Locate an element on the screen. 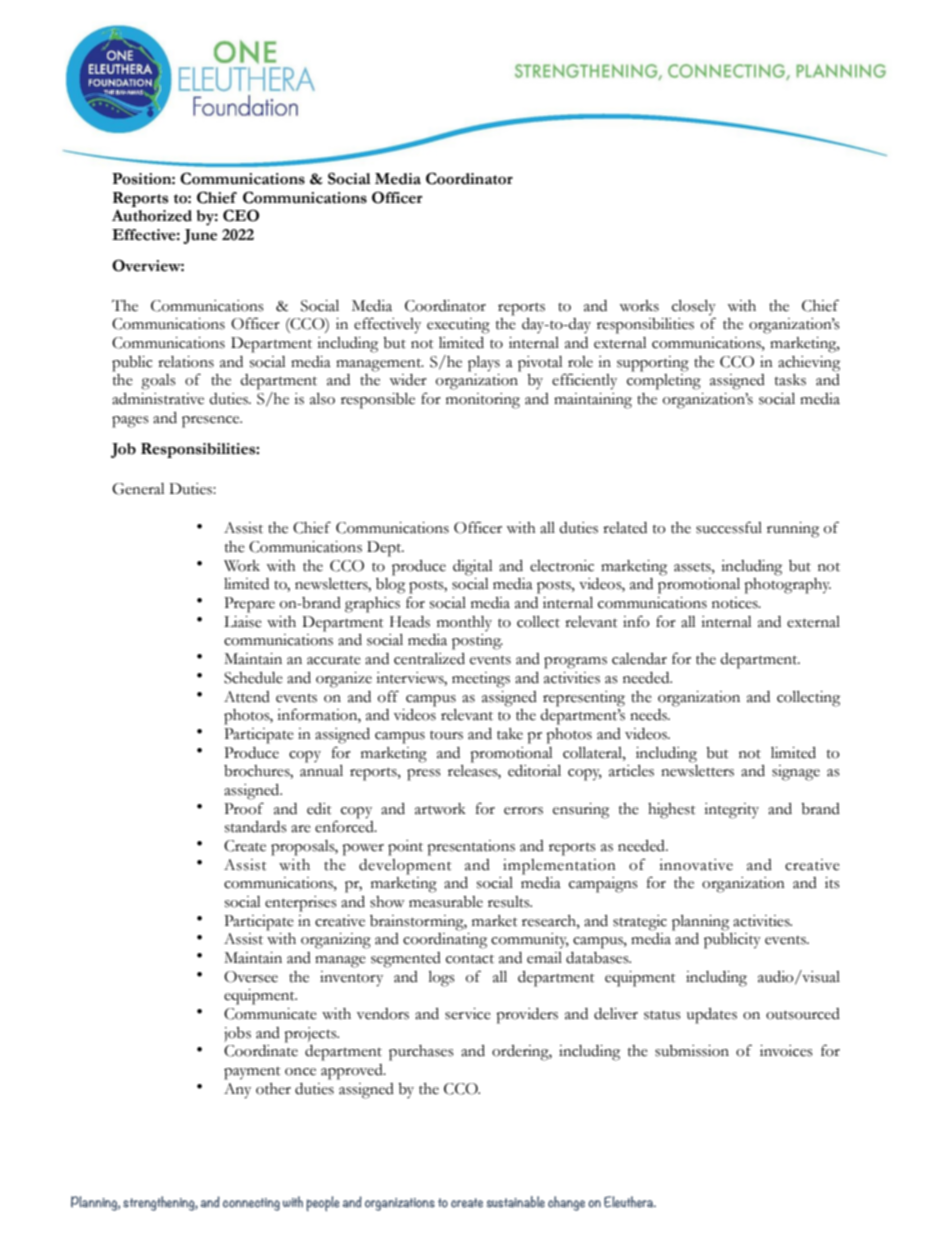  Attend is located at coordinates (247, 697).
